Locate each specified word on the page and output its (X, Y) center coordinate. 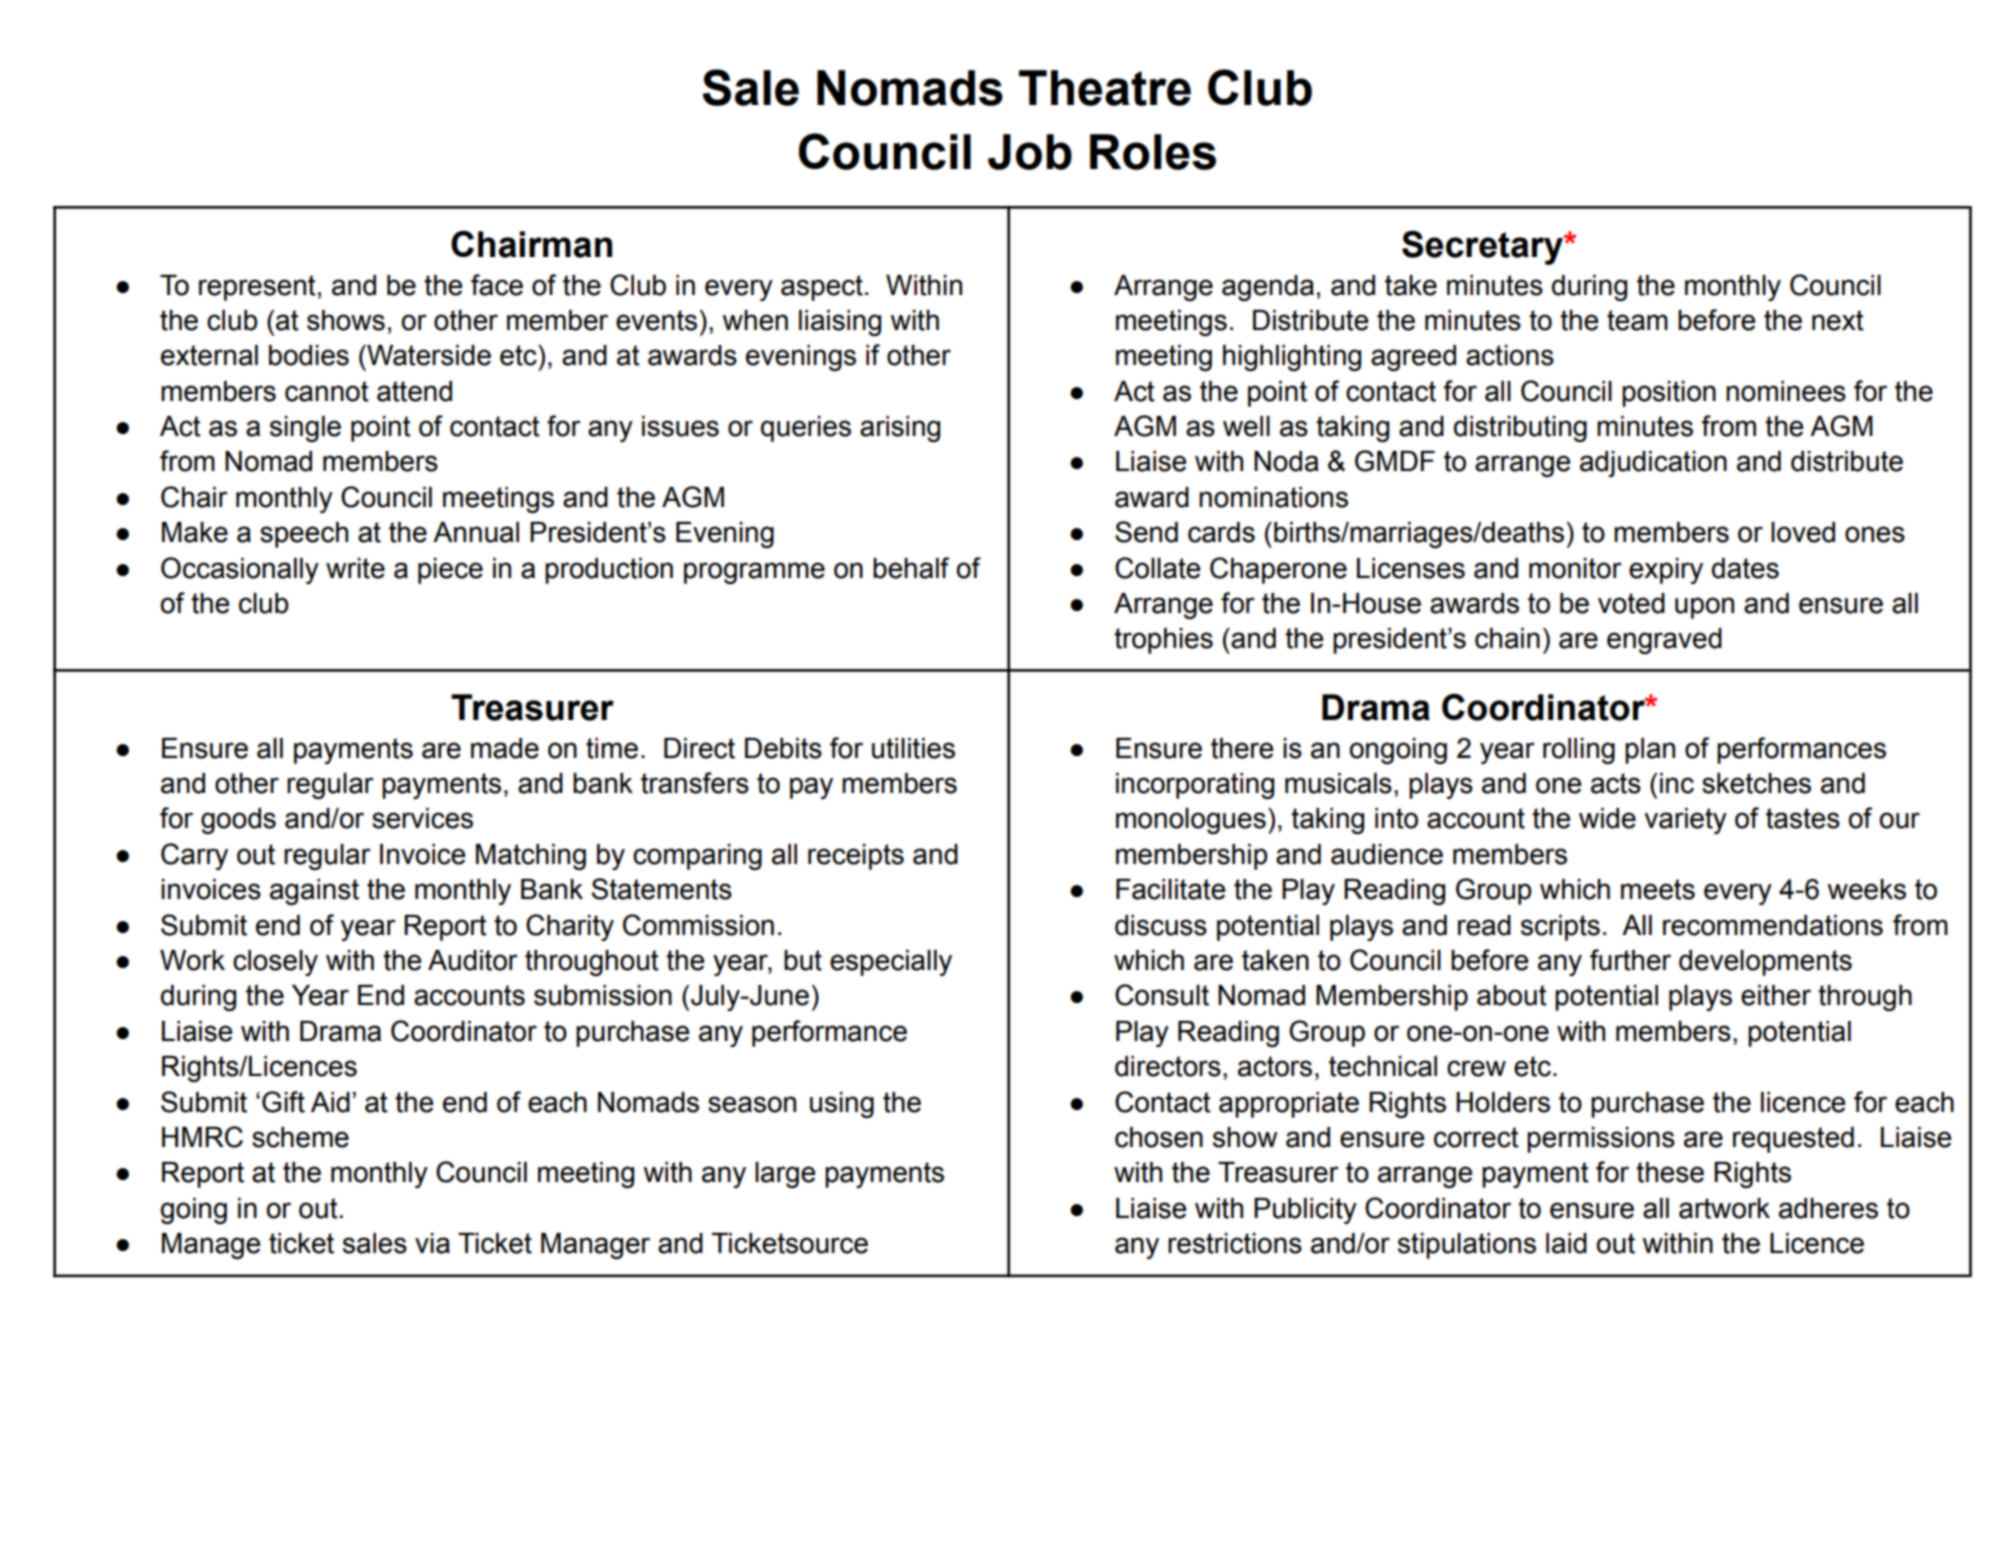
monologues (1191, 821)
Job (1030, 152)
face (497, 285)
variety (1685, 821)
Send (1146, 532)
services (422, 818)
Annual (476, 532)
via (432, 1243)
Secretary (1483, 248)
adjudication (1653, 464)
